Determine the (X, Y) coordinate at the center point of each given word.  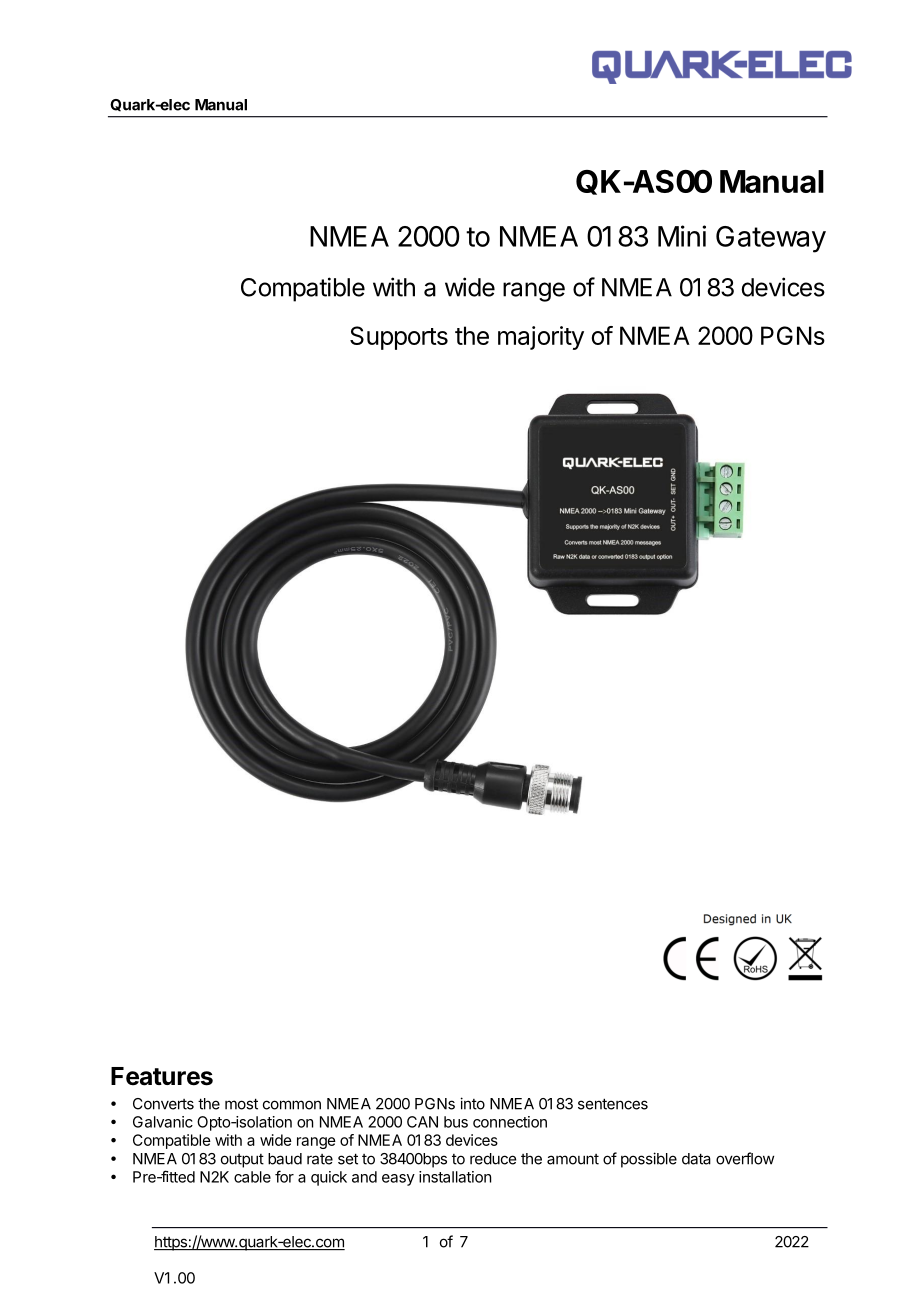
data (696, 1159)
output (242, 1161)
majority (541, 338)
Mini (682, 236)
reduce (493, 1159)
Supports (399, 338)
